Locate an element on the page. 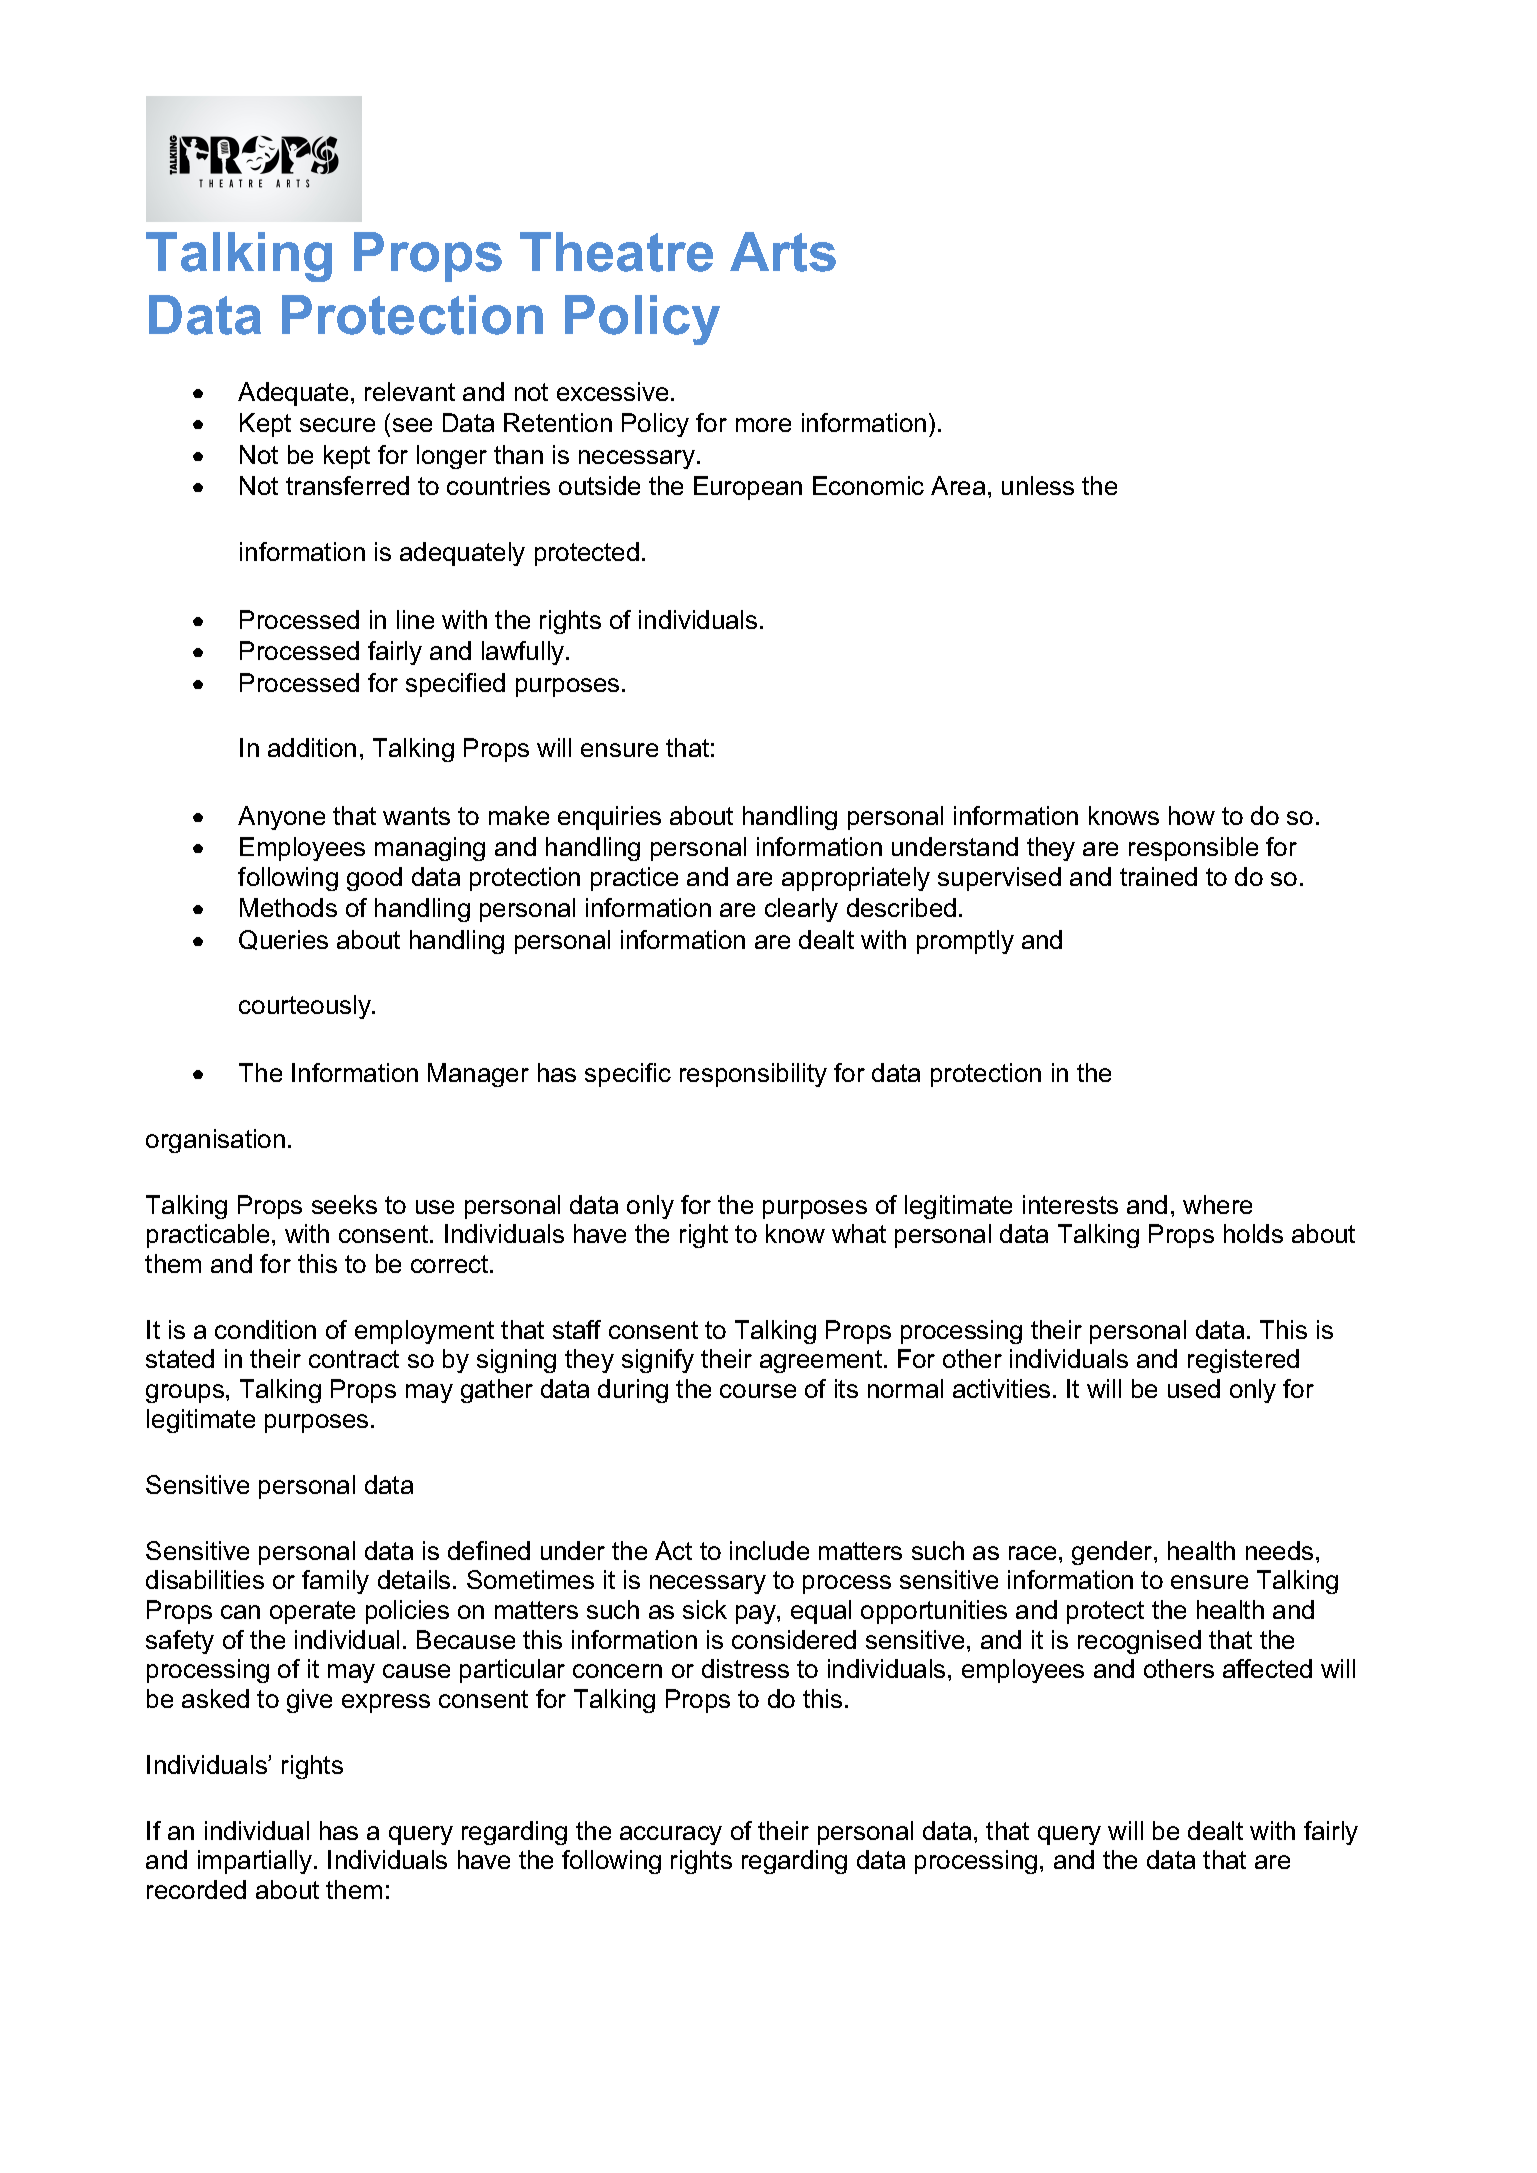  unless is located at coordinates (1038, 485).
